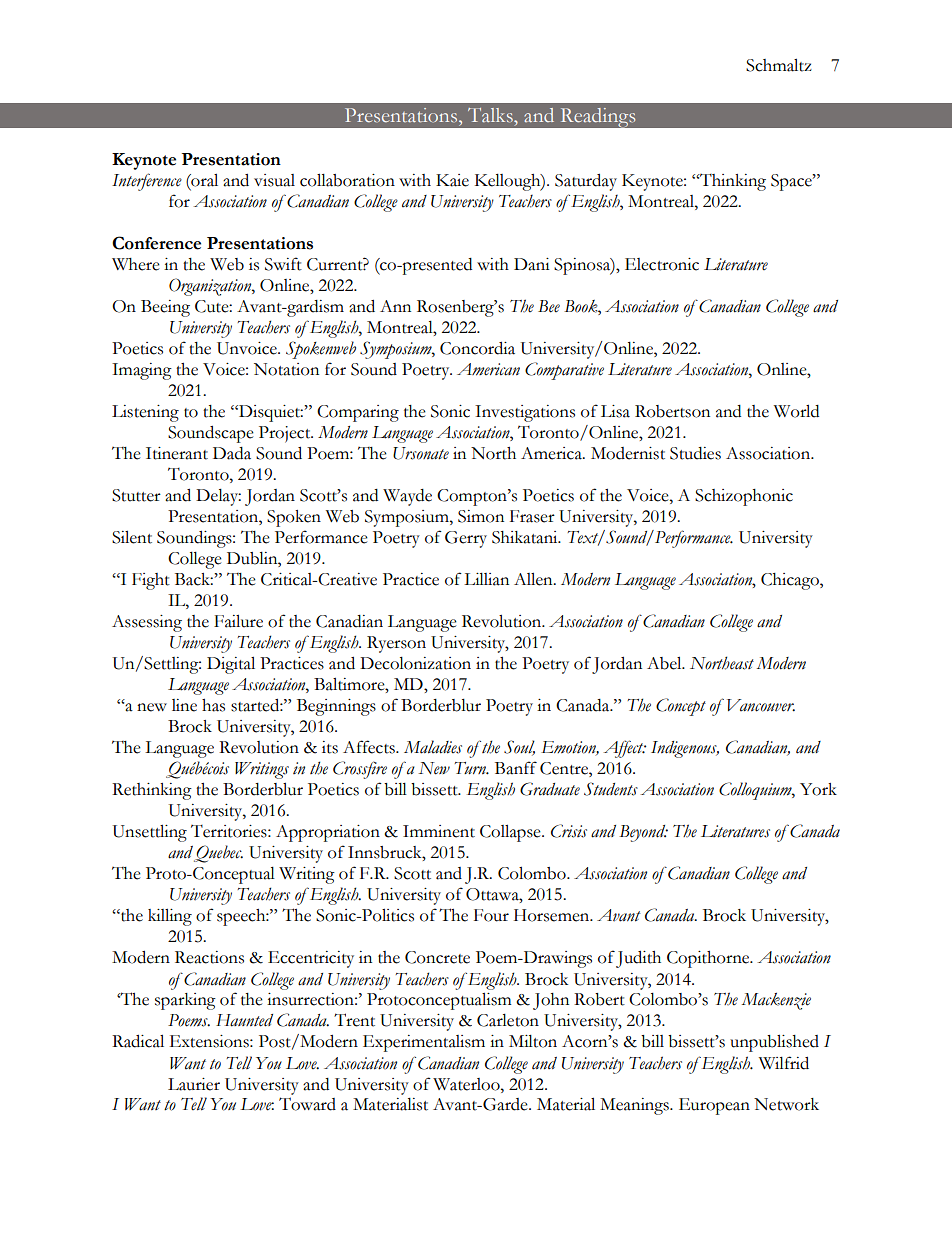 This image has height=1233, width=952. What do you see at coordinates (486, 579) in the image?
I see `Lillian` at bounding box center [486, 579].
